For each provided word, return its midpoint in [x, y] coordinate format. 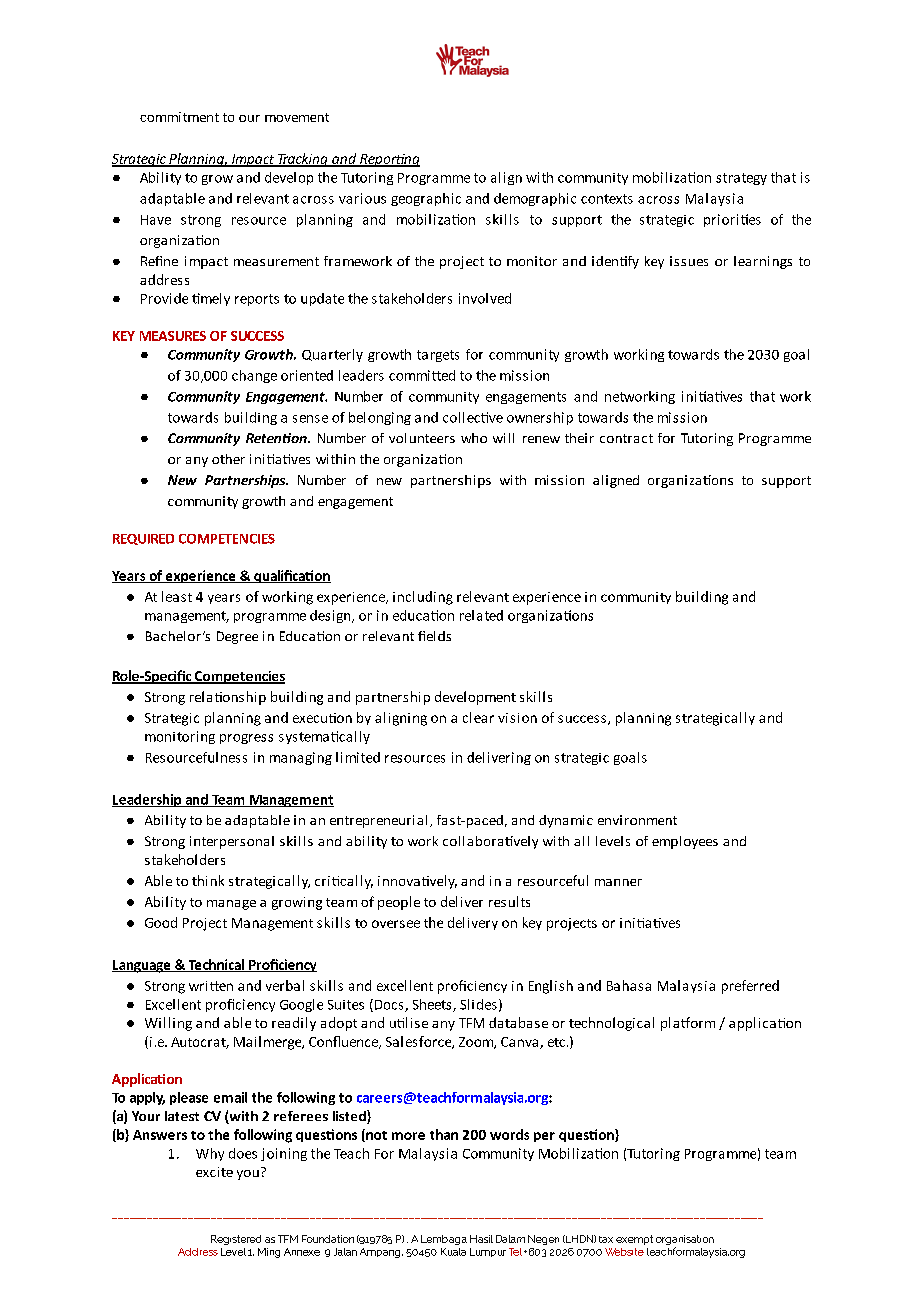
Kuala [453, 1252]
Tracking [303, 160]
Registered [236, 1240]
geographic [426, 199]
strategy [741, 179]
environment [637, 820]
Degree [237, 637]
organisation [685, 1241]
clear [478, 717]
